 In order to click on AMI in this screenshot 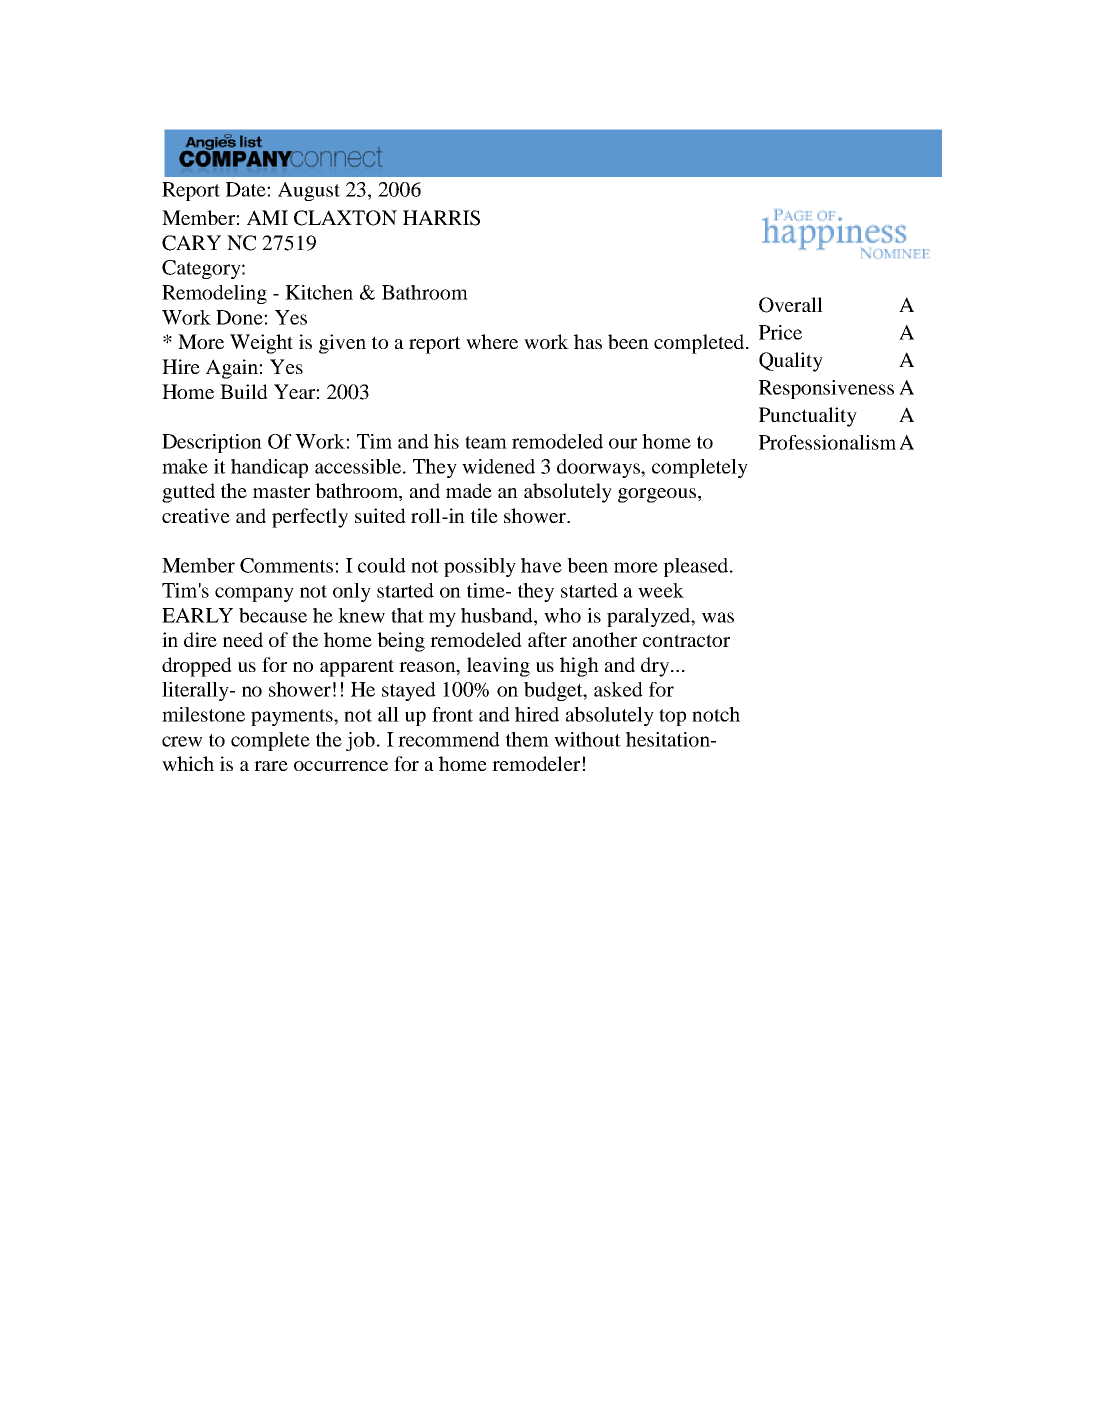, I will do `click(267, 217)`.
